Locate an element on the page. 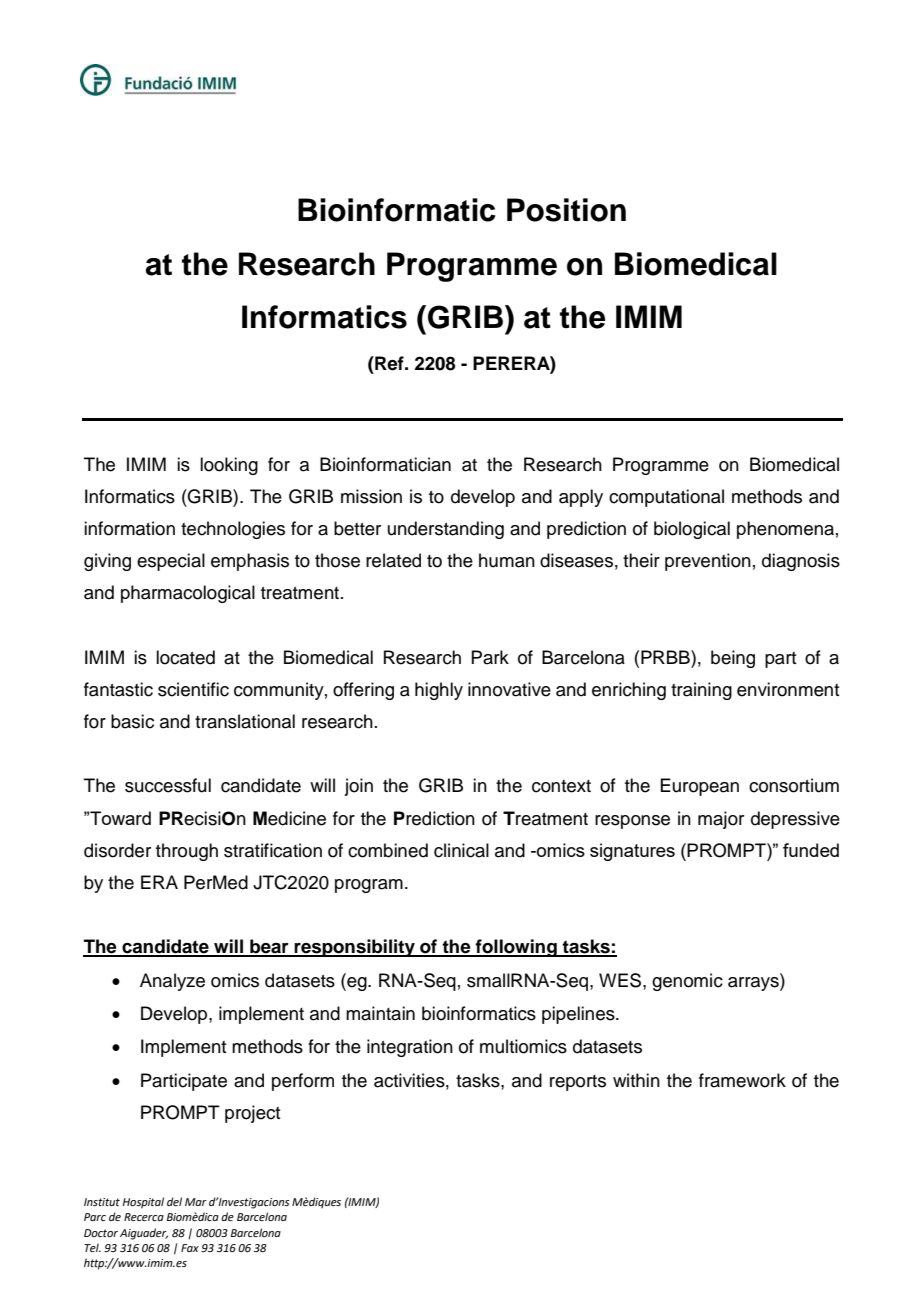 The image size is (924, 1308). genomic is located at coordinates (687, 982).
